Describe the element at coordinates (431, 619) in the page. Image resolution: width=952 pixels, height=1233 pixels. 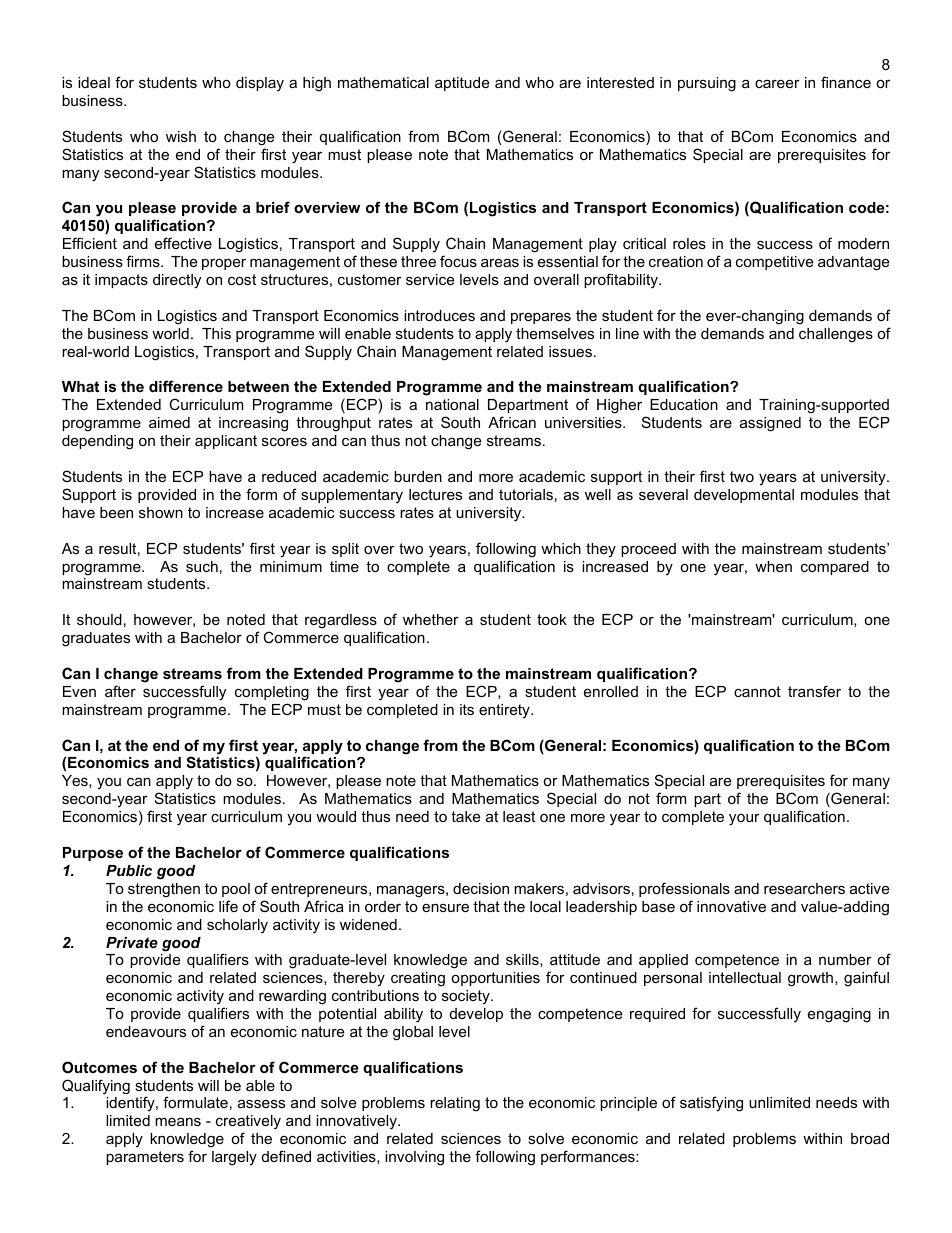
I see `whether` at that location.
